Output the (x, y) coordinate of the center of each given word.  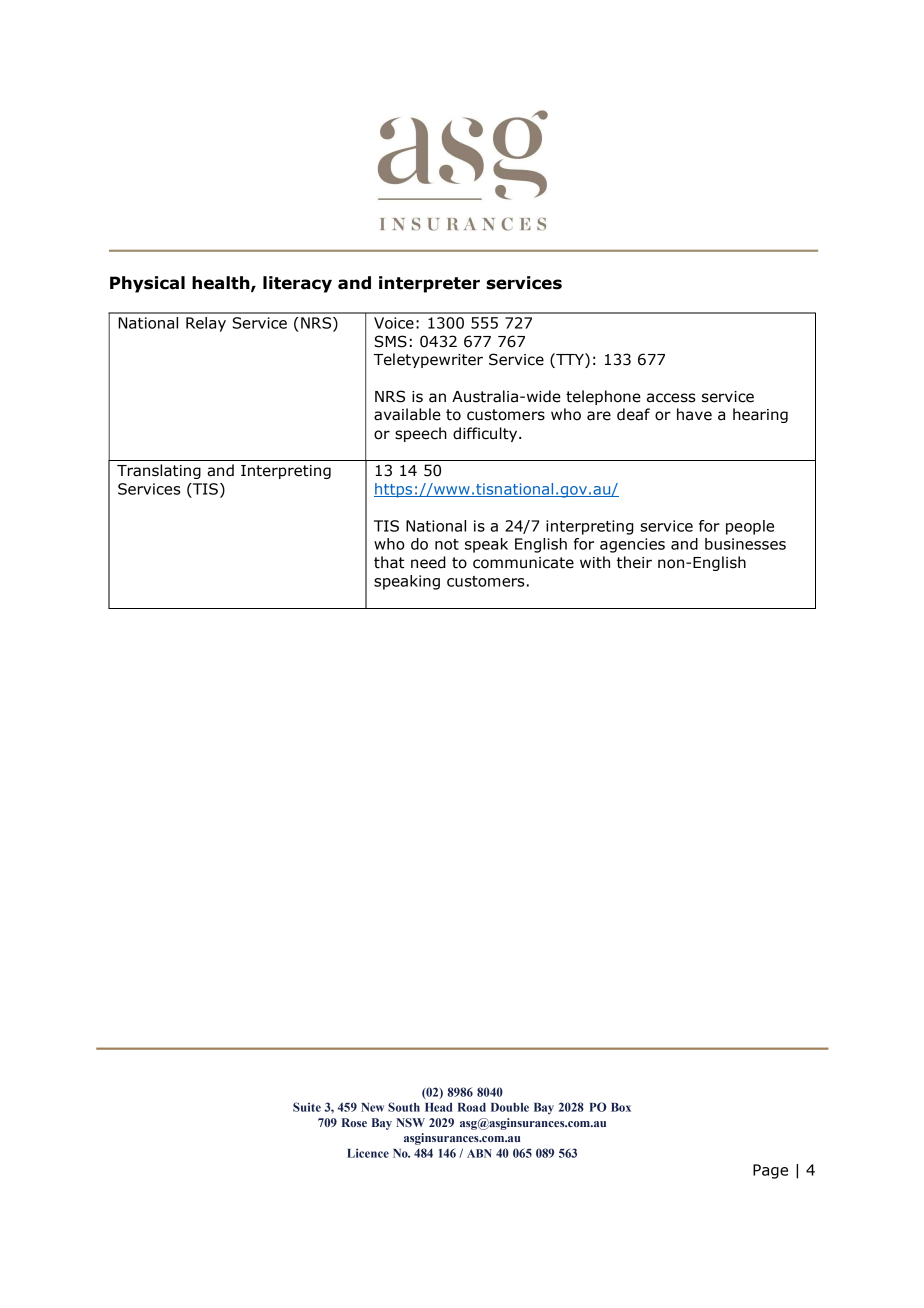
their (634, 562)
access (671, 398)
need (428, 562)
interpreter (429, 284)
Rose (354, 1122)
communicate (523, 563)
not (447, 544)
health (222, 283)
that (389, 562)
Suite (307, 1107)
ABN (479, 1153)
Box (621, 1107)
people (750, 527)
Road (472, 1107)
